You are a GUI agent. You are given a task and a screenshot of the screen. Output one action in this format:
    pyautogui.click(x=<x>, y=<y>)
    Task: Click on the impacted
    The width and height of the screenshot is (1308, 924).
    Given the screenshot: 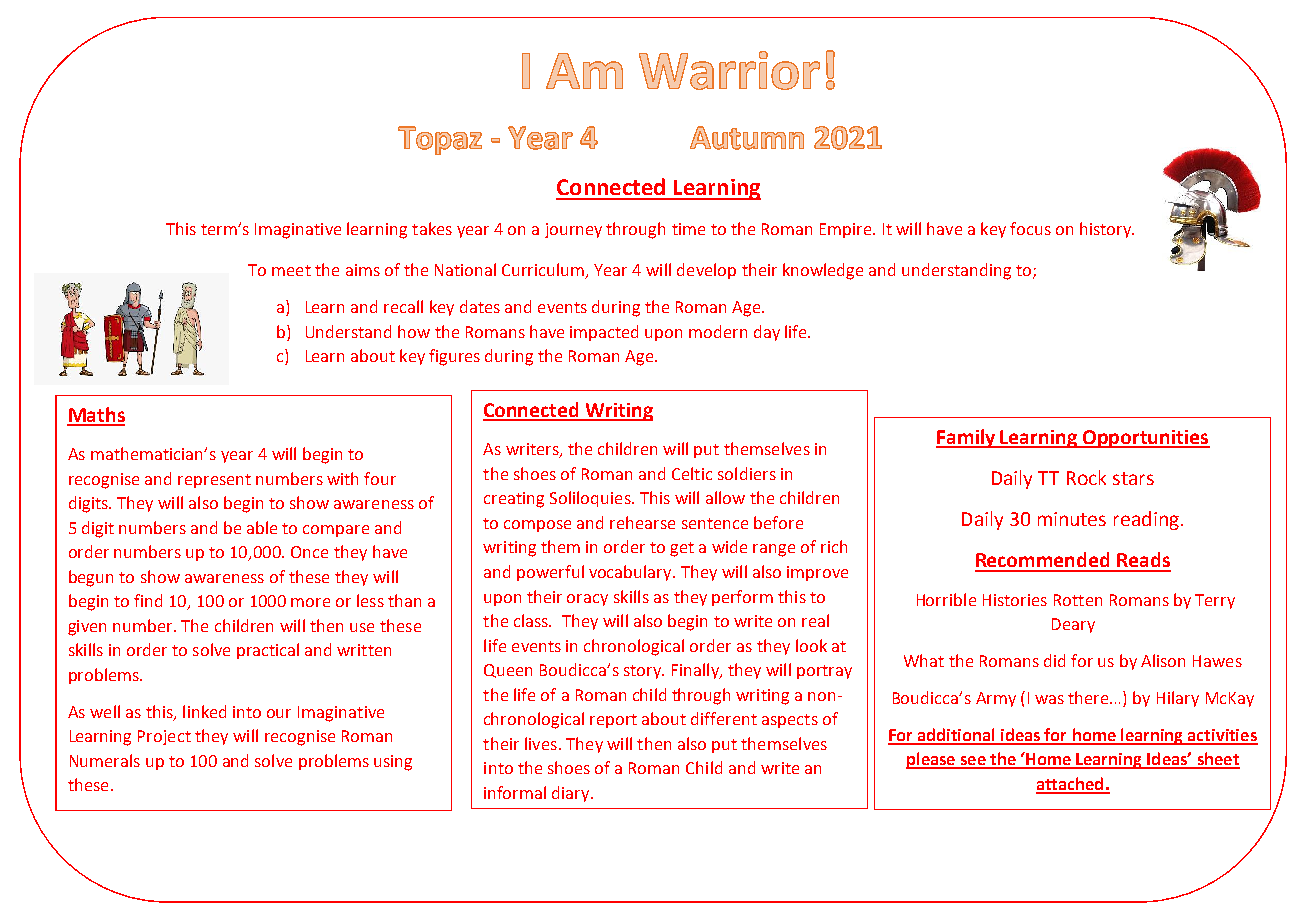 What is the action you would take?
    pyautogui.click(x=604, y=333)
